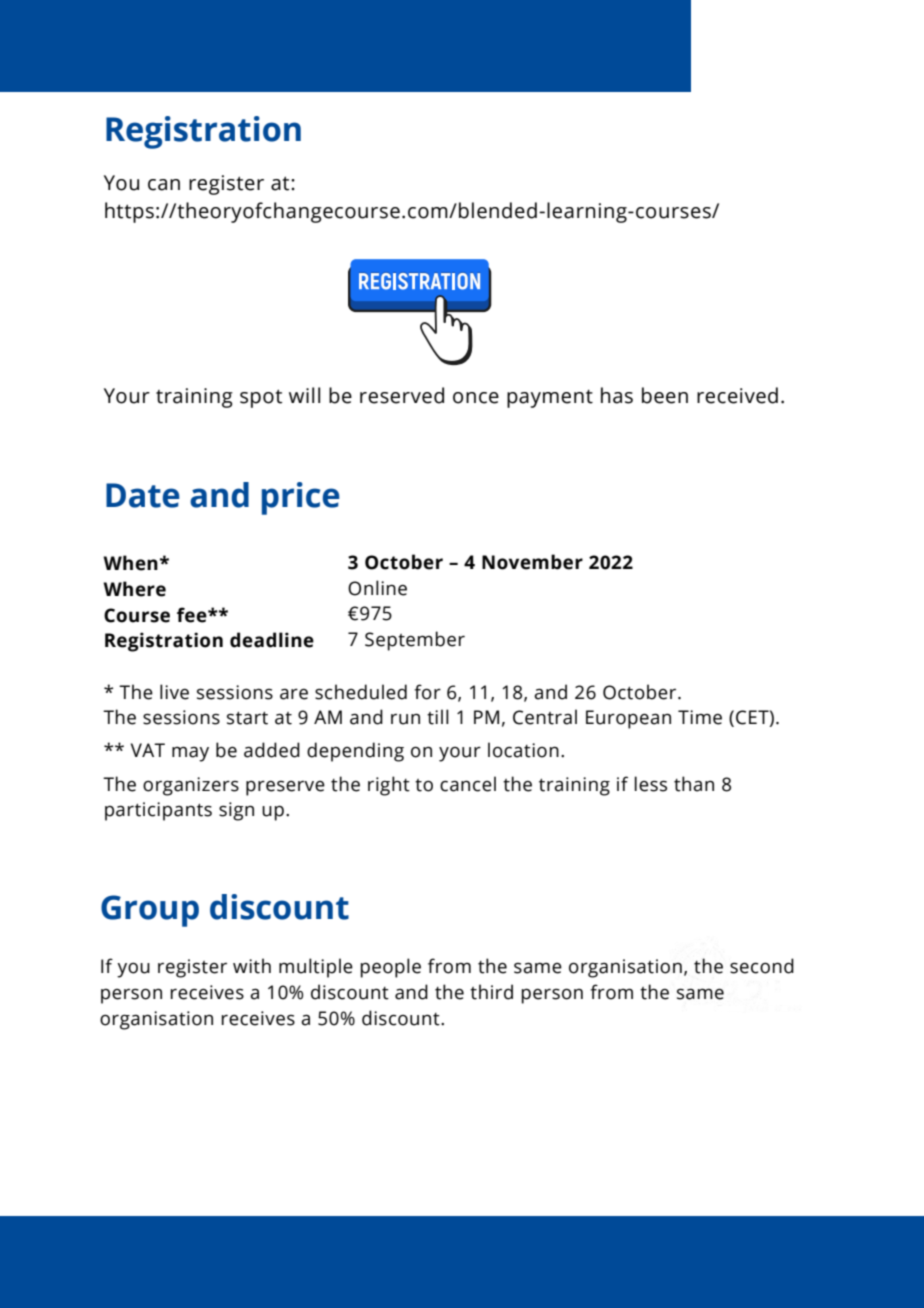  Describe the element at coordinates (252, 966) in the page. I see `with` at that location.
